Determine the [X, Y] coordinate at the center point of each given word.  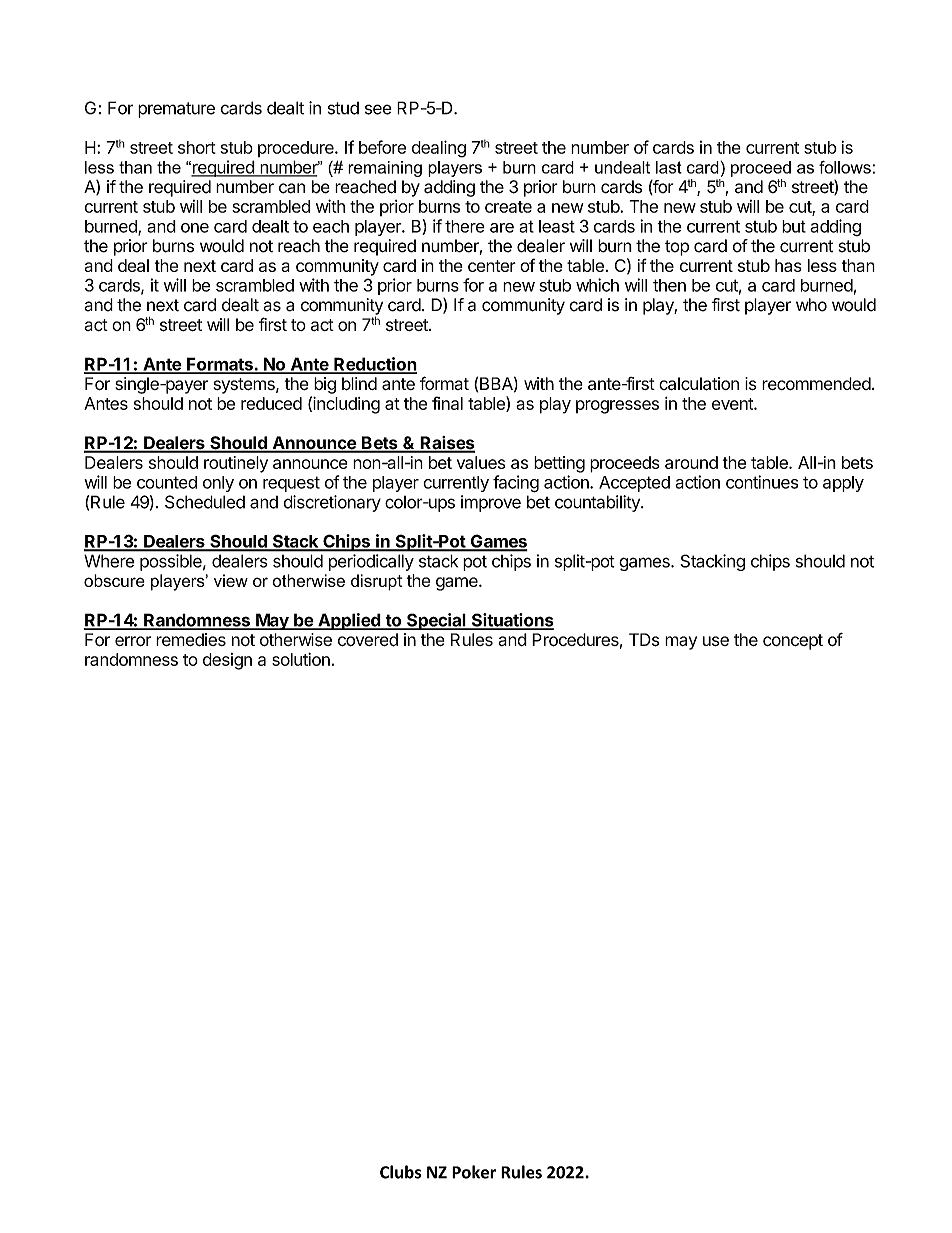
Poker [474, 1172]
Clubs [401, 1172]
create [508, 207]
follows [845, 167]
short [197, 147]
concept [793, 642]
